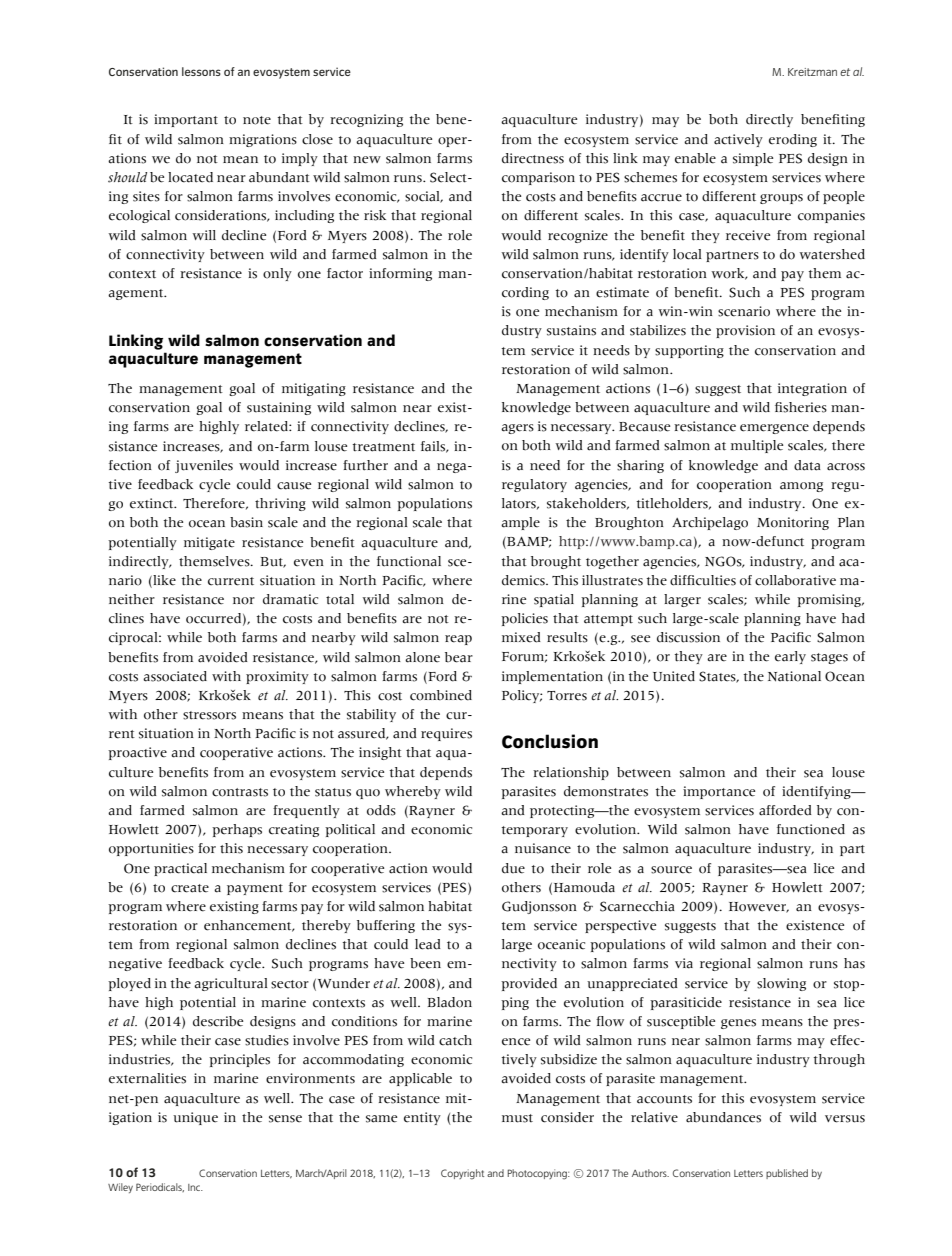 The height and width of the screenshot is (1256, 952). I want to click on due, so click(513, 868).
